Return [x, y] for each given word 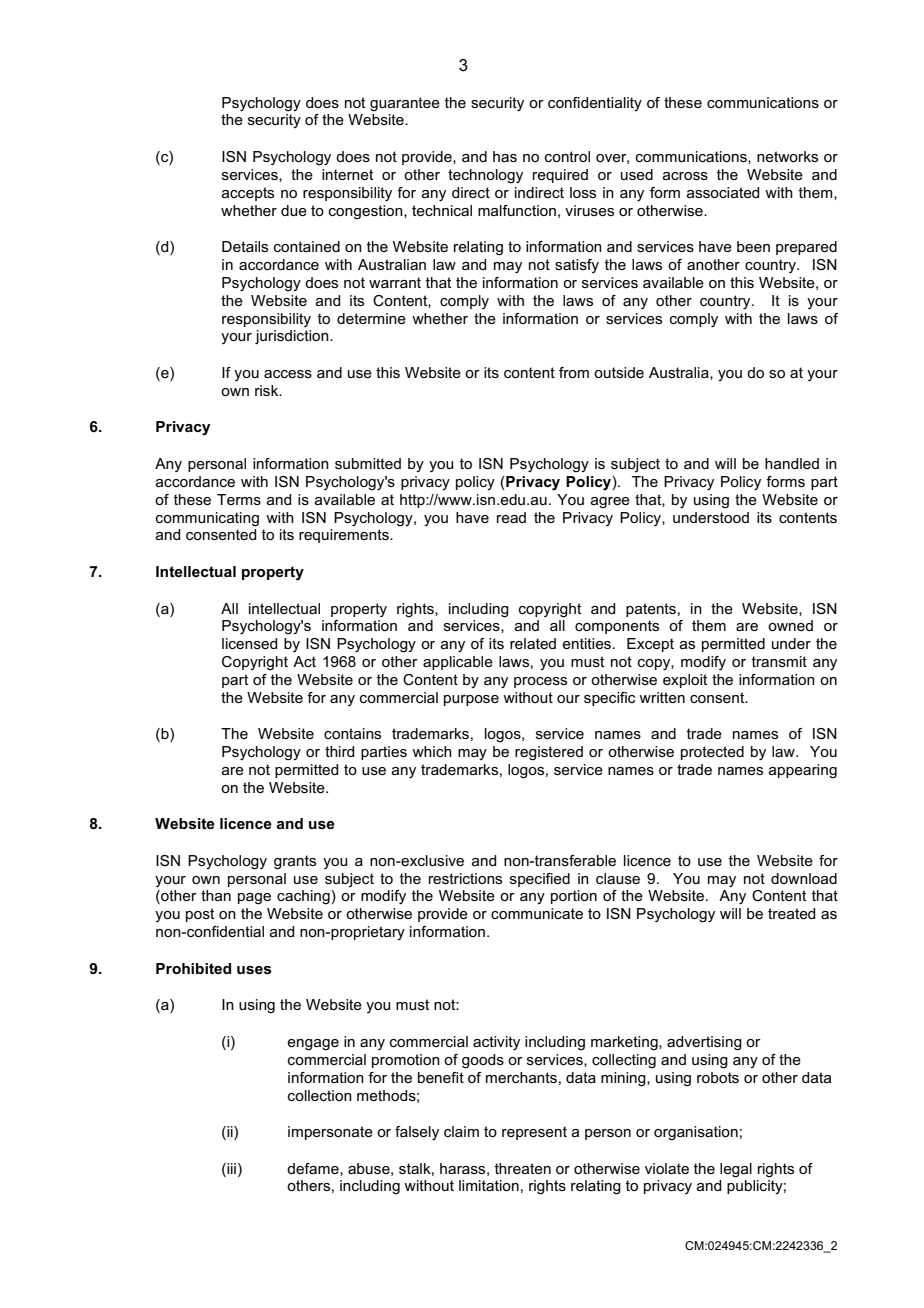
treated [791, 913]
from [574, 372]
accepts [248, 194]
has [505, 156]
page [254, 899]
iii [230, 1168]
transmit [779, 661]
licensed [249, 643]
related [533, 643]
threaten [523, 1168]
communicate [537, 913]
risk [268, 390]
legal [736, 1170]
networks [787, 156]
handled [792, 463]
